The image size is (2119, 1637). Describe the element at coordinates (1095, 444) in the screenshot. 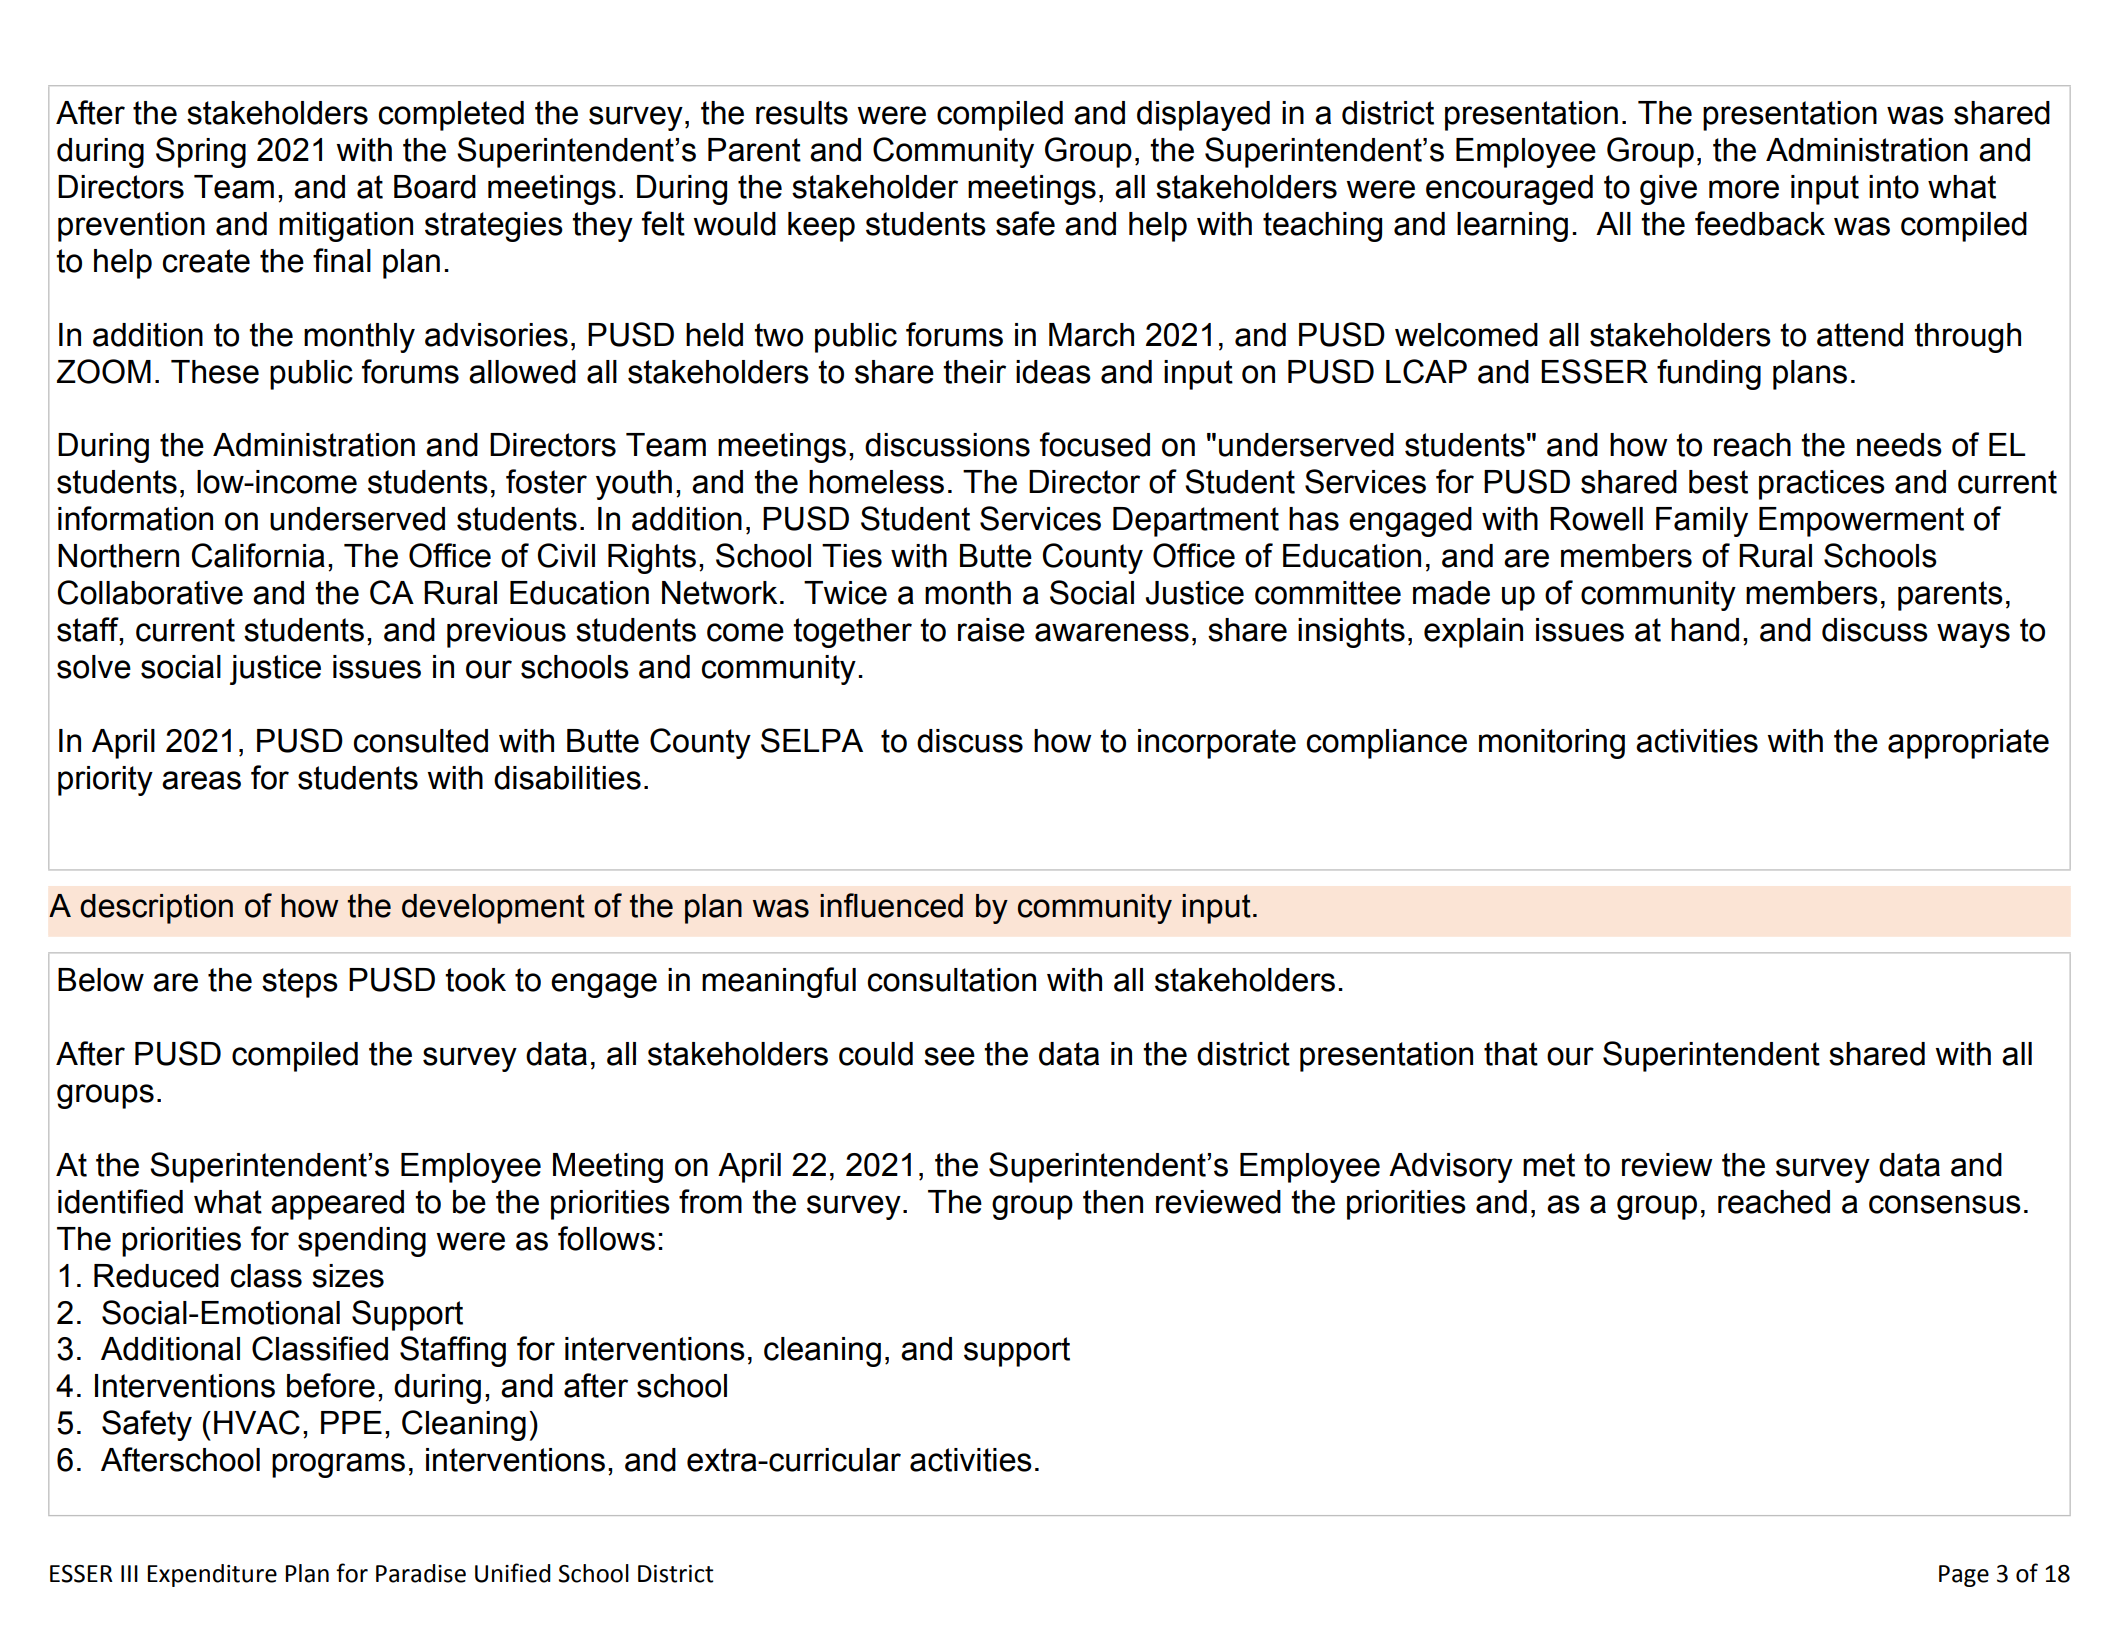

I see `focused` at that location.
